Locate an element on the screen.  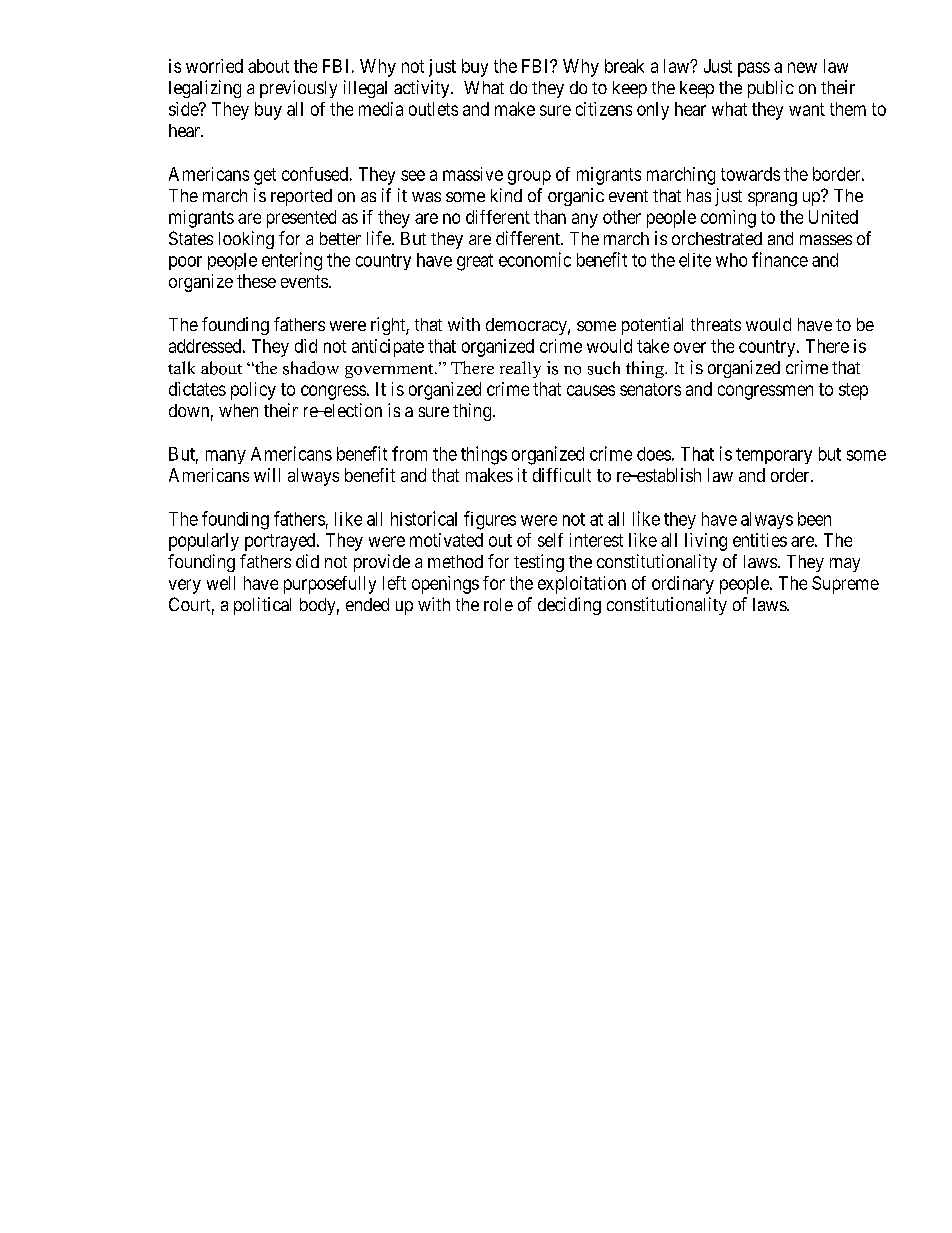
activity is located at coordinates (423, 89).
